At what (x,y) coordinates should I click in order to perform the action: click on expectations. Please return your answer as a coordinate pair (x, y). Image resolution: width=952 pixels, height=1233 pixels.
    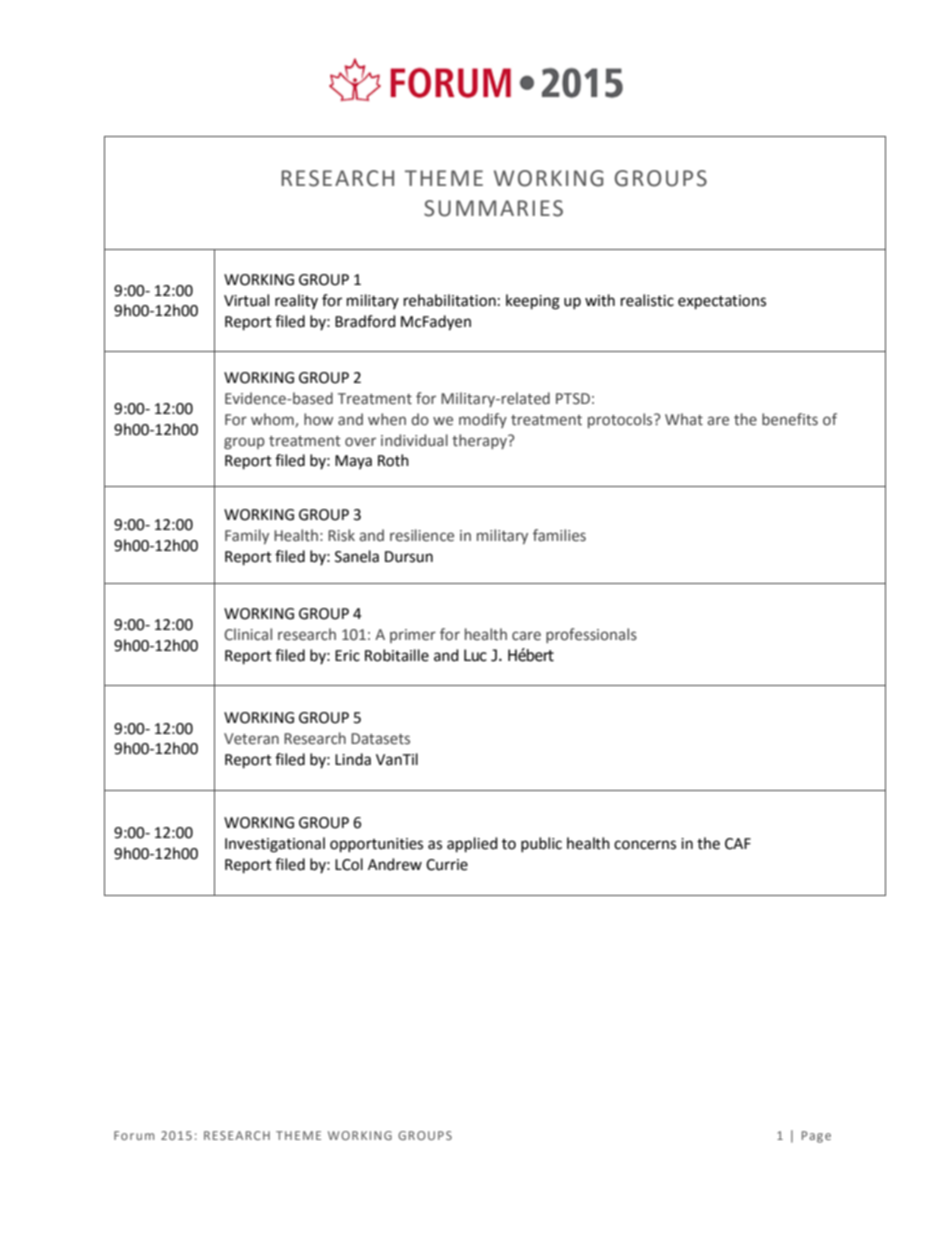
    Looking at the image, I should click on (722, 302).
